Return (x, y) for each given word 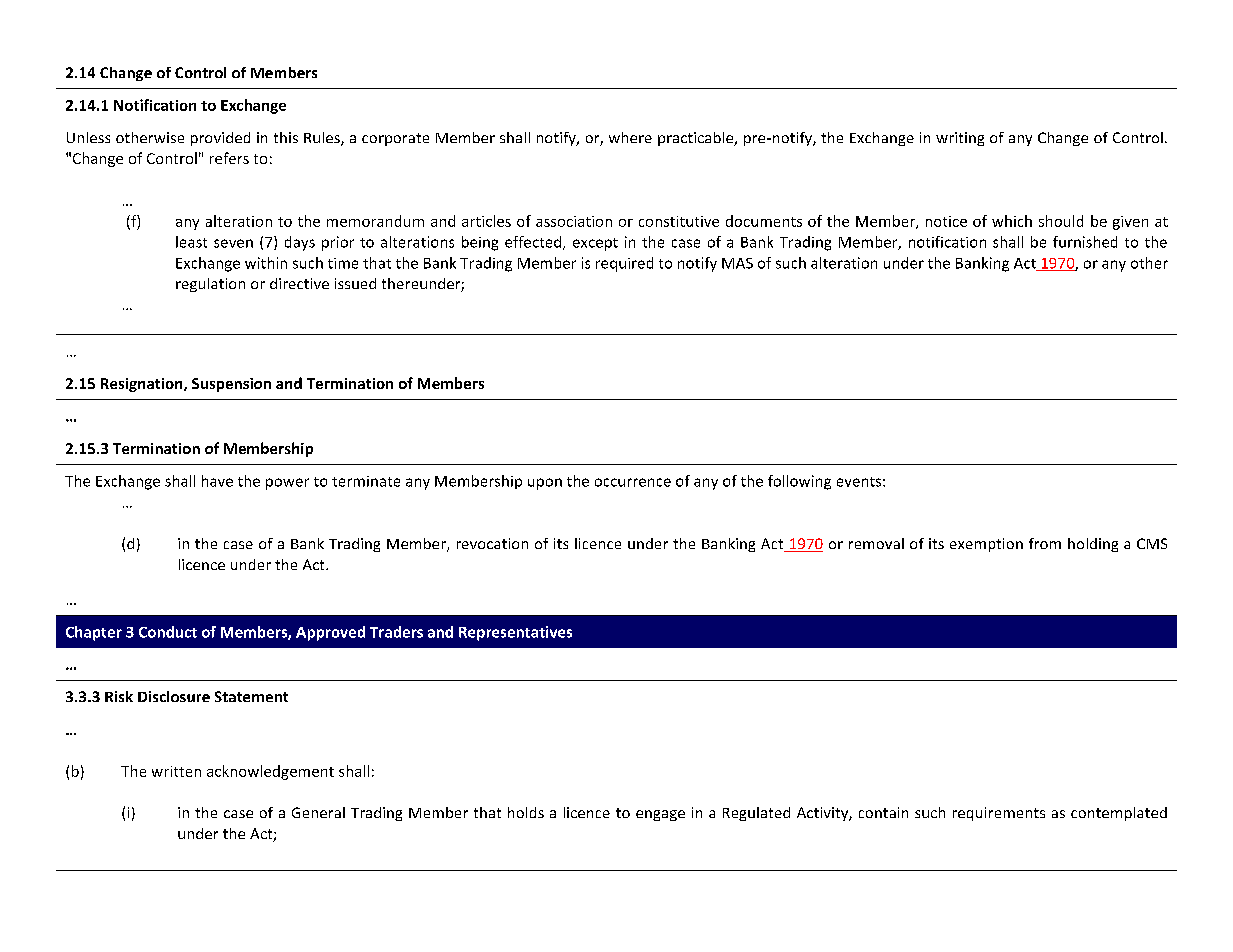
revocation (492, 543)
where (630, 137)
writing (960, 139)
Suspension (231, 385)
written (176, 771)
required (624, 264)
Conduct (168, 632)
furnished (1085, 242)
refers (229, 158)
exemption (986, 545)
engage (660, 815)
